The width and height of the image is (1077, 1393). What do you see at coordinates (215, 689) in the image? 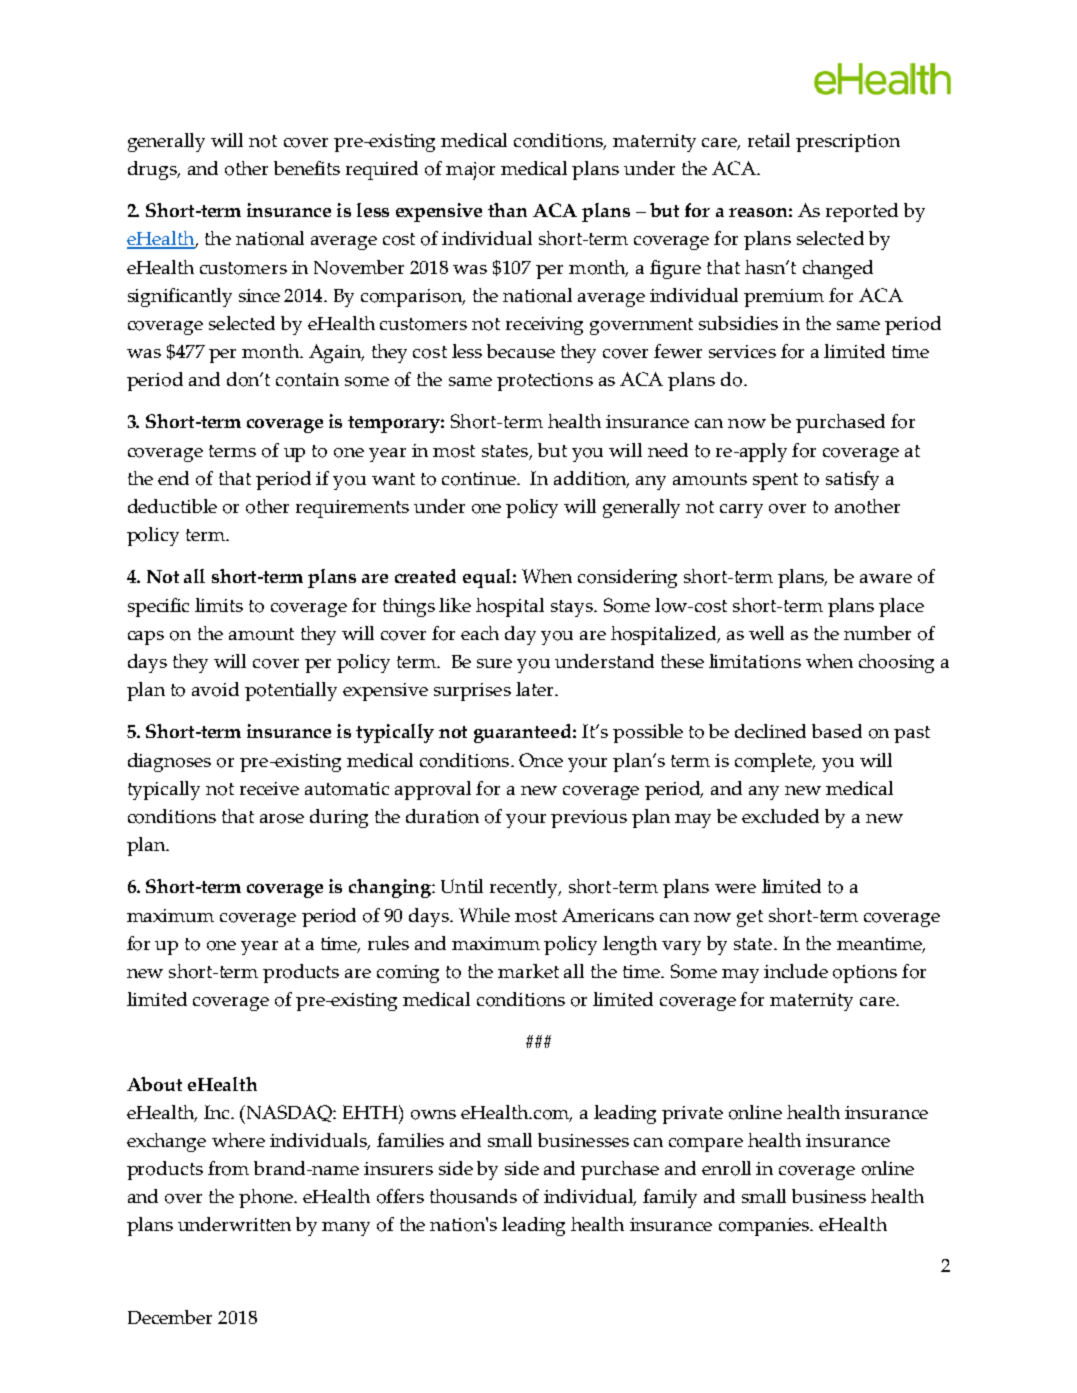
I see `avoid` at bounding box center [215, 689].
